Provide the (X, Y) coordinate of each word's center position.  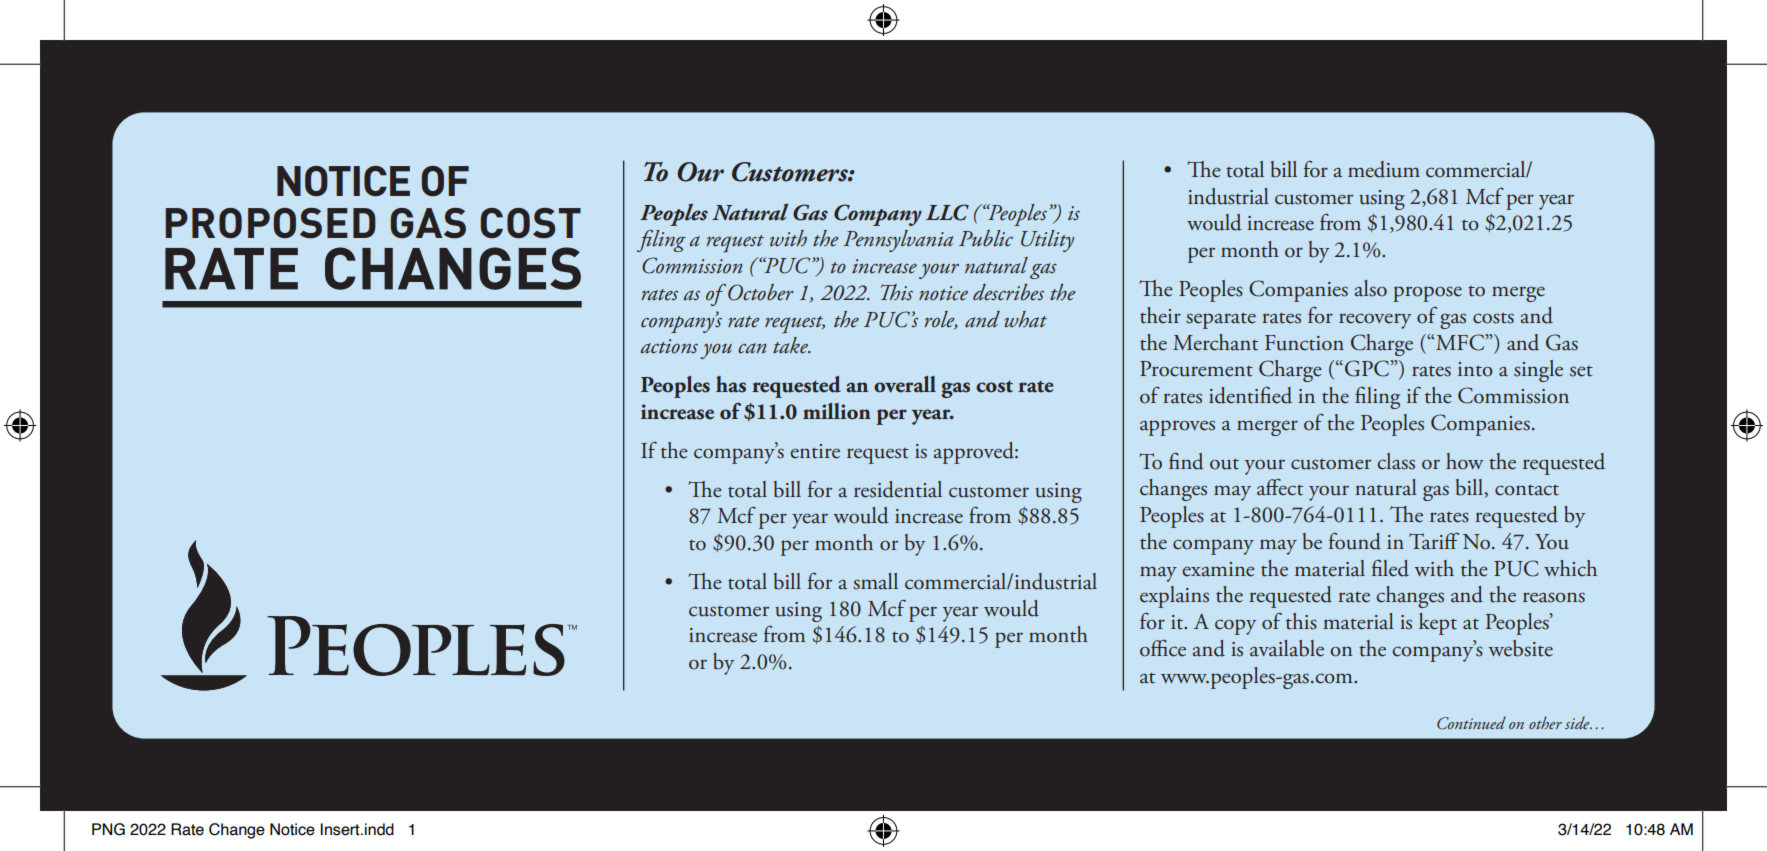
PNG (108, 829)
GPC (1368, 368)
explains (1174, 597)
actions (669, 346)
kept (1438, 624)
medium (1384, 169)
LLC (947, 212)
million (837, 411)
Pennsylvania (898, 241)
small (875, 581)
